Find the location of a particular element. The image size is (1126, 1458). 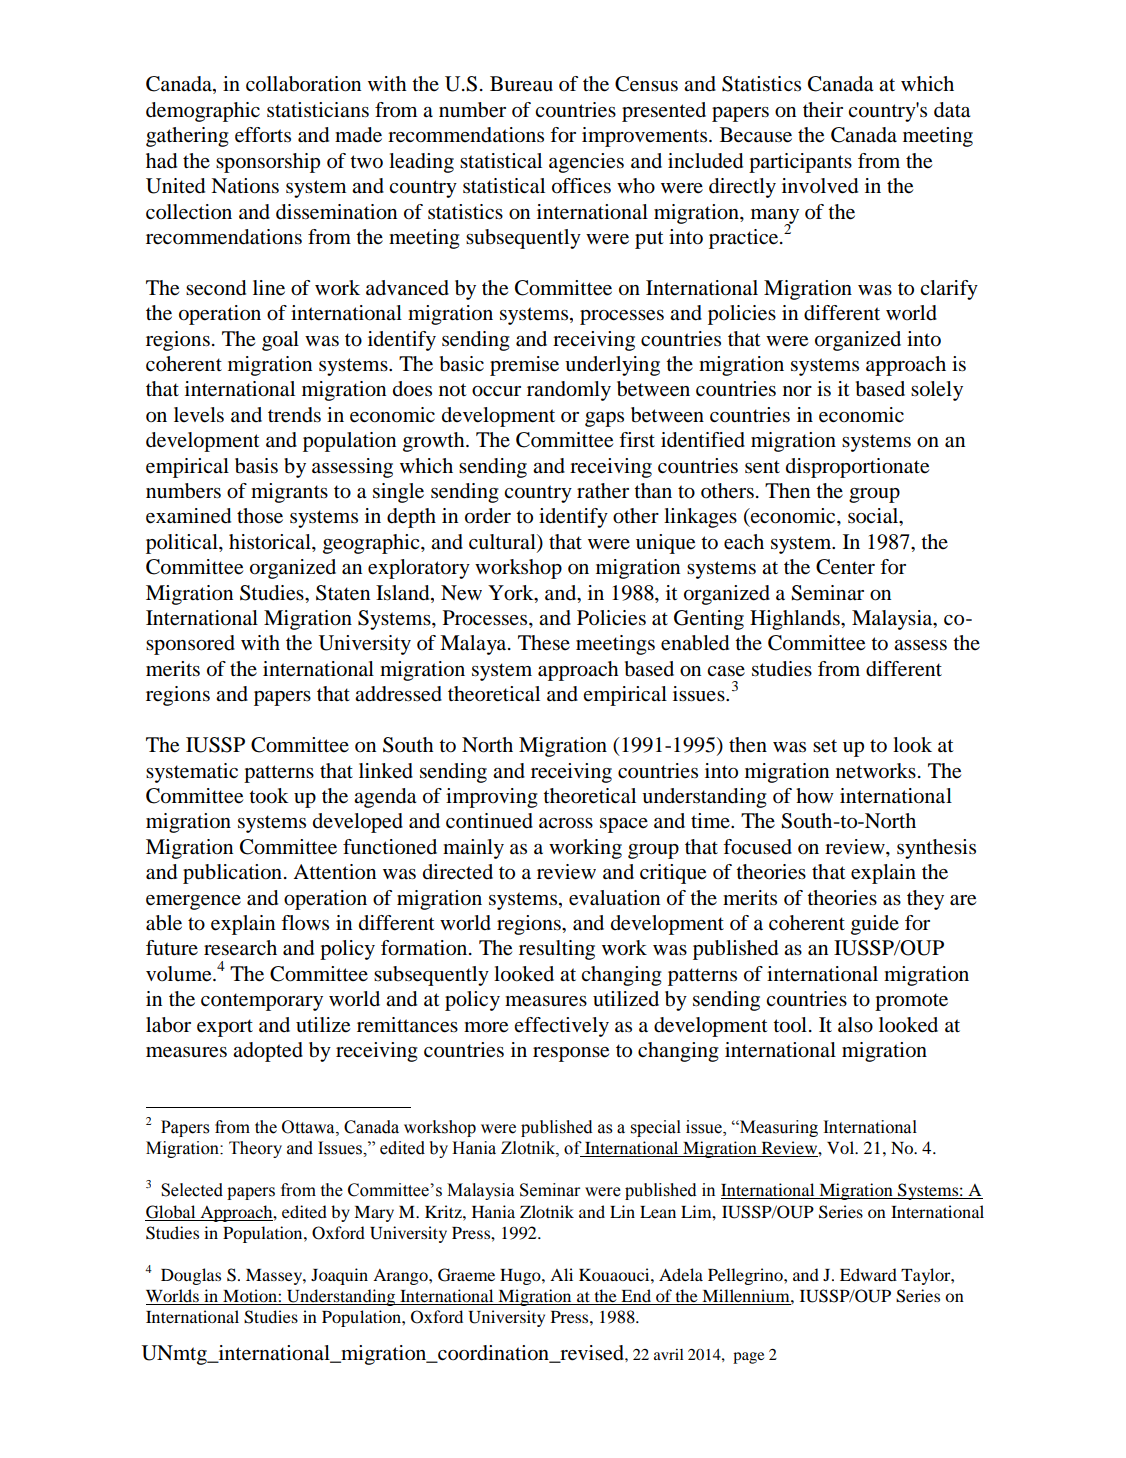

contemporary is located at coordinates (262, 1002).
